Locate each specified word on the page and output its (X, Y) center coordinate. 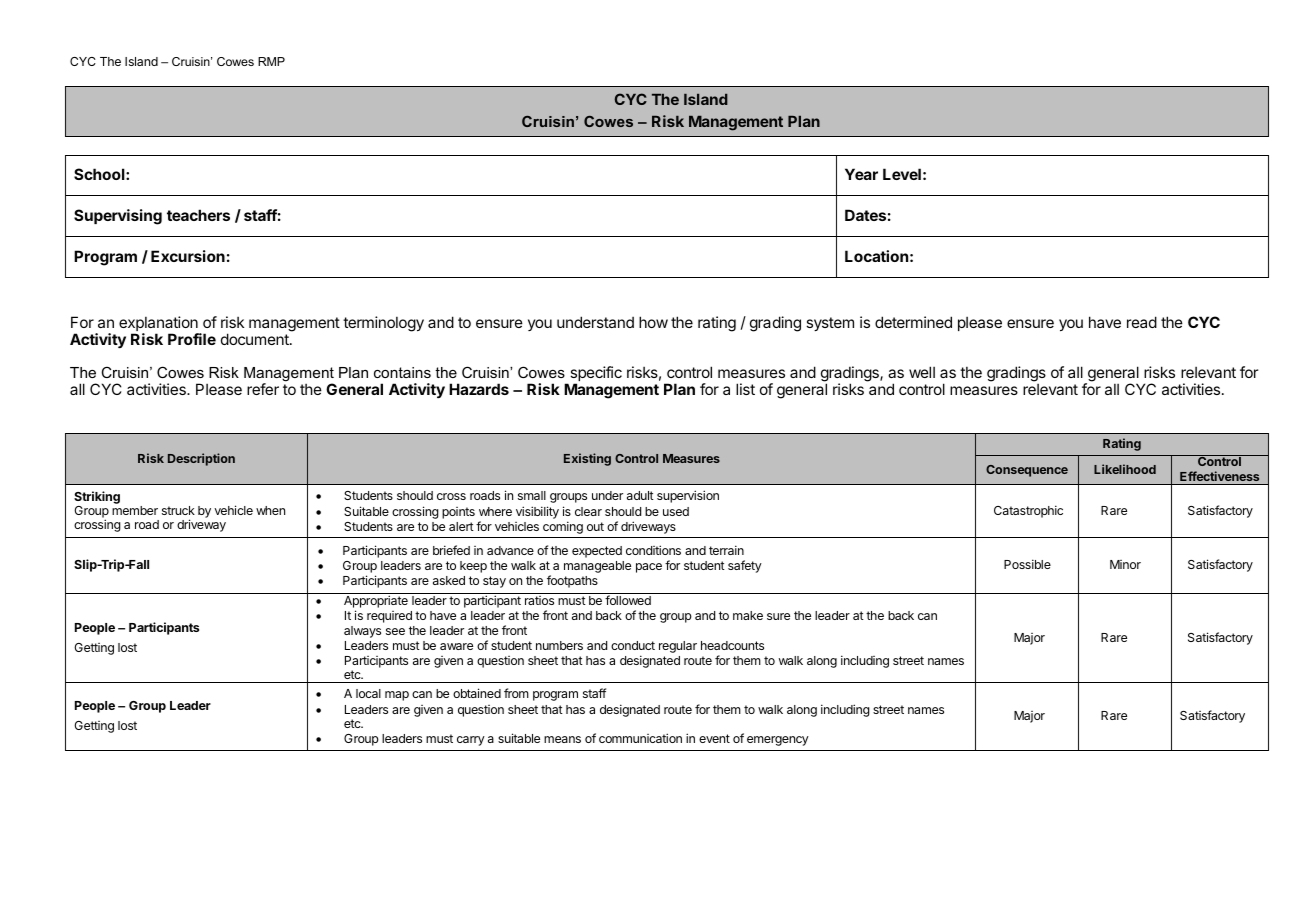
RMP (271, 61)
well (922, 372)
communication (640, 738)
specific (596, 375)
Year (861, 174)
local (368, 693)
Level (902, 174)
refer (263, 389)
